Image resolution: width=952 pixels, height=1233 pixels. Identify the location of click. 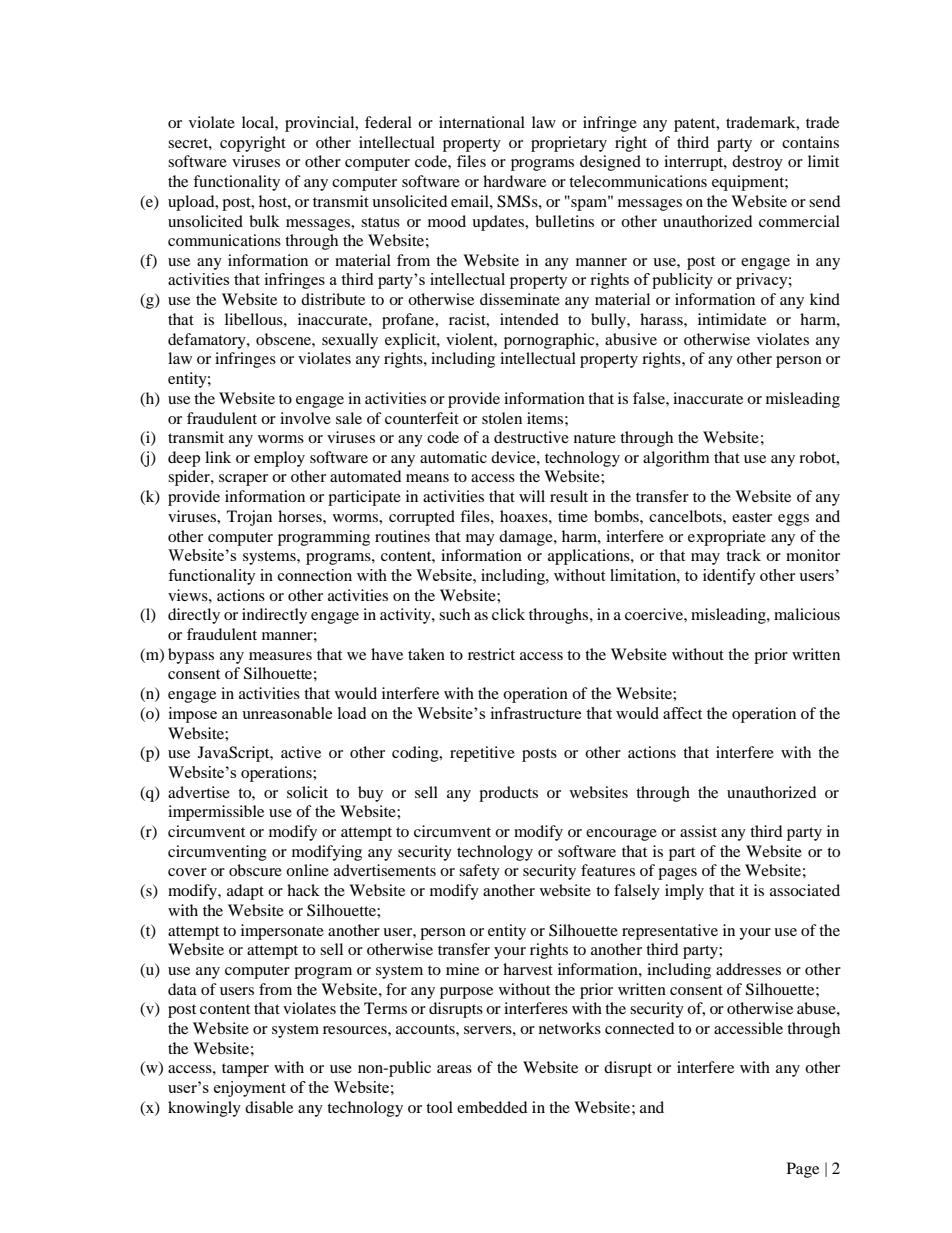
(508, 614).
